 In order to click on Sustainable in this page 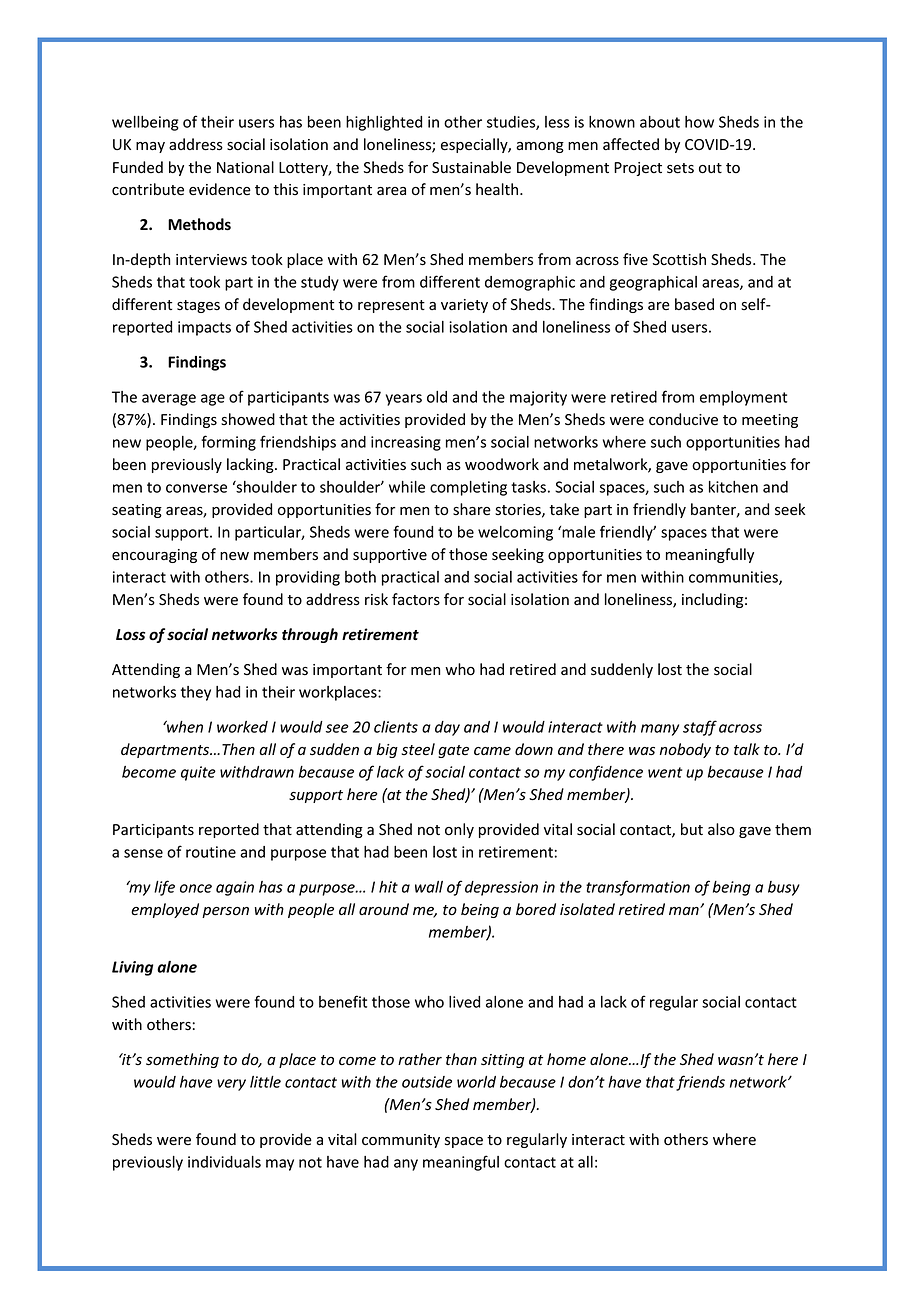, I will do `click(471, 167)`.
